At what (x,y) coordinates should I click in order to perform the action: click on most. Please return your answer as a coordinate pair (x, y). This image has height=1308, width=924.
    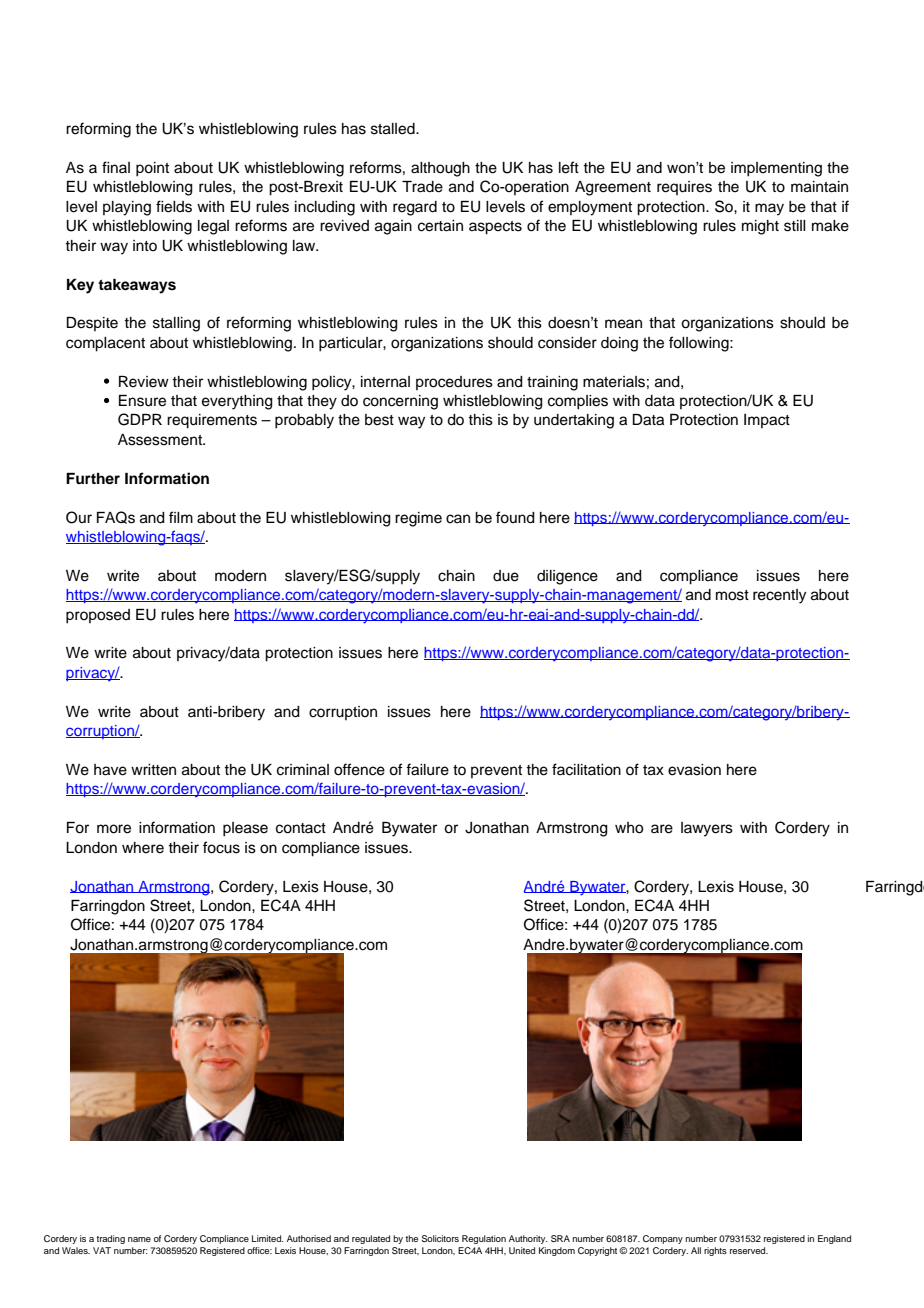
    Looking at the image, I should click on (732, 595).
